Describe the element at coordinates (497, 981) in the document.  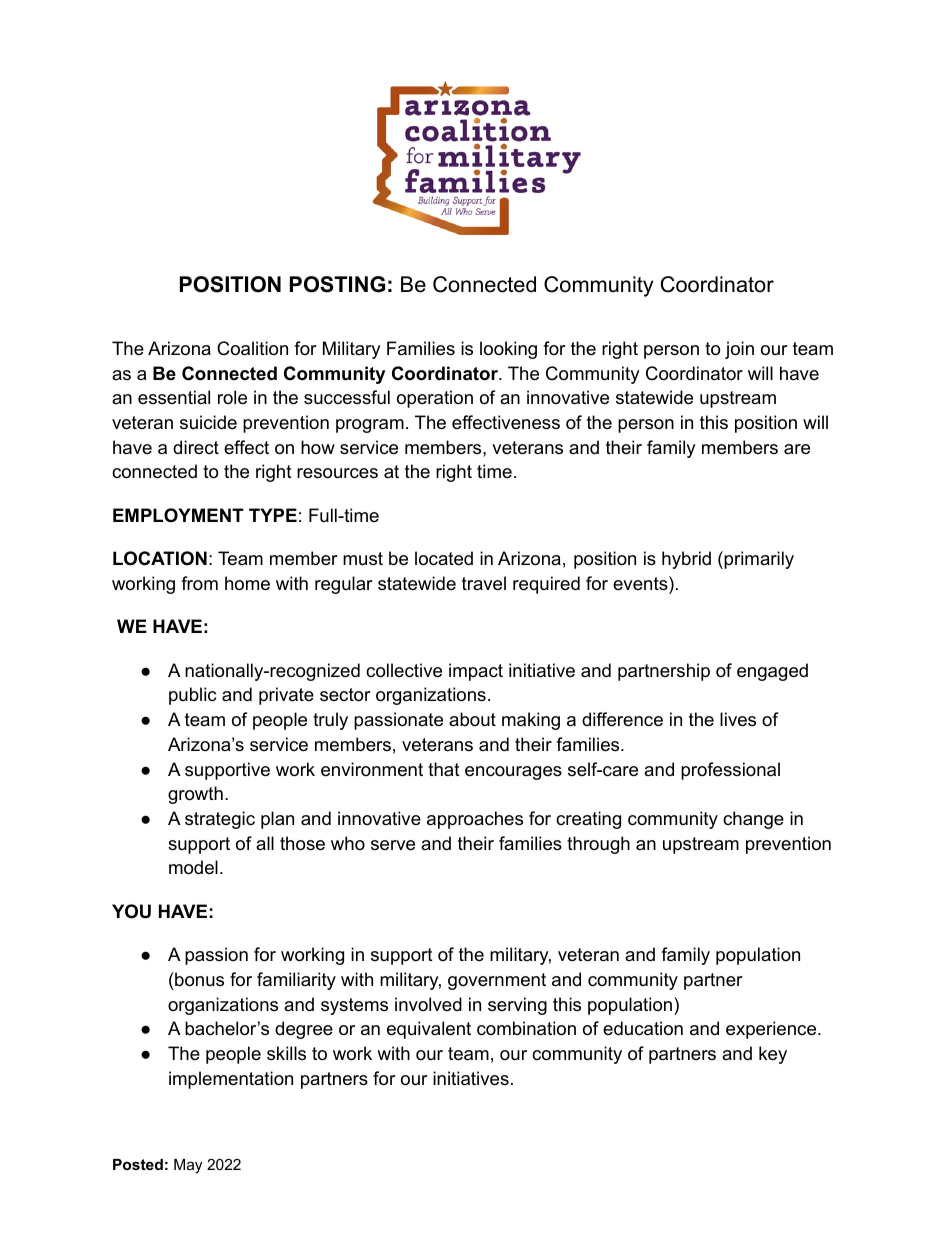
I see `government` at that location.
